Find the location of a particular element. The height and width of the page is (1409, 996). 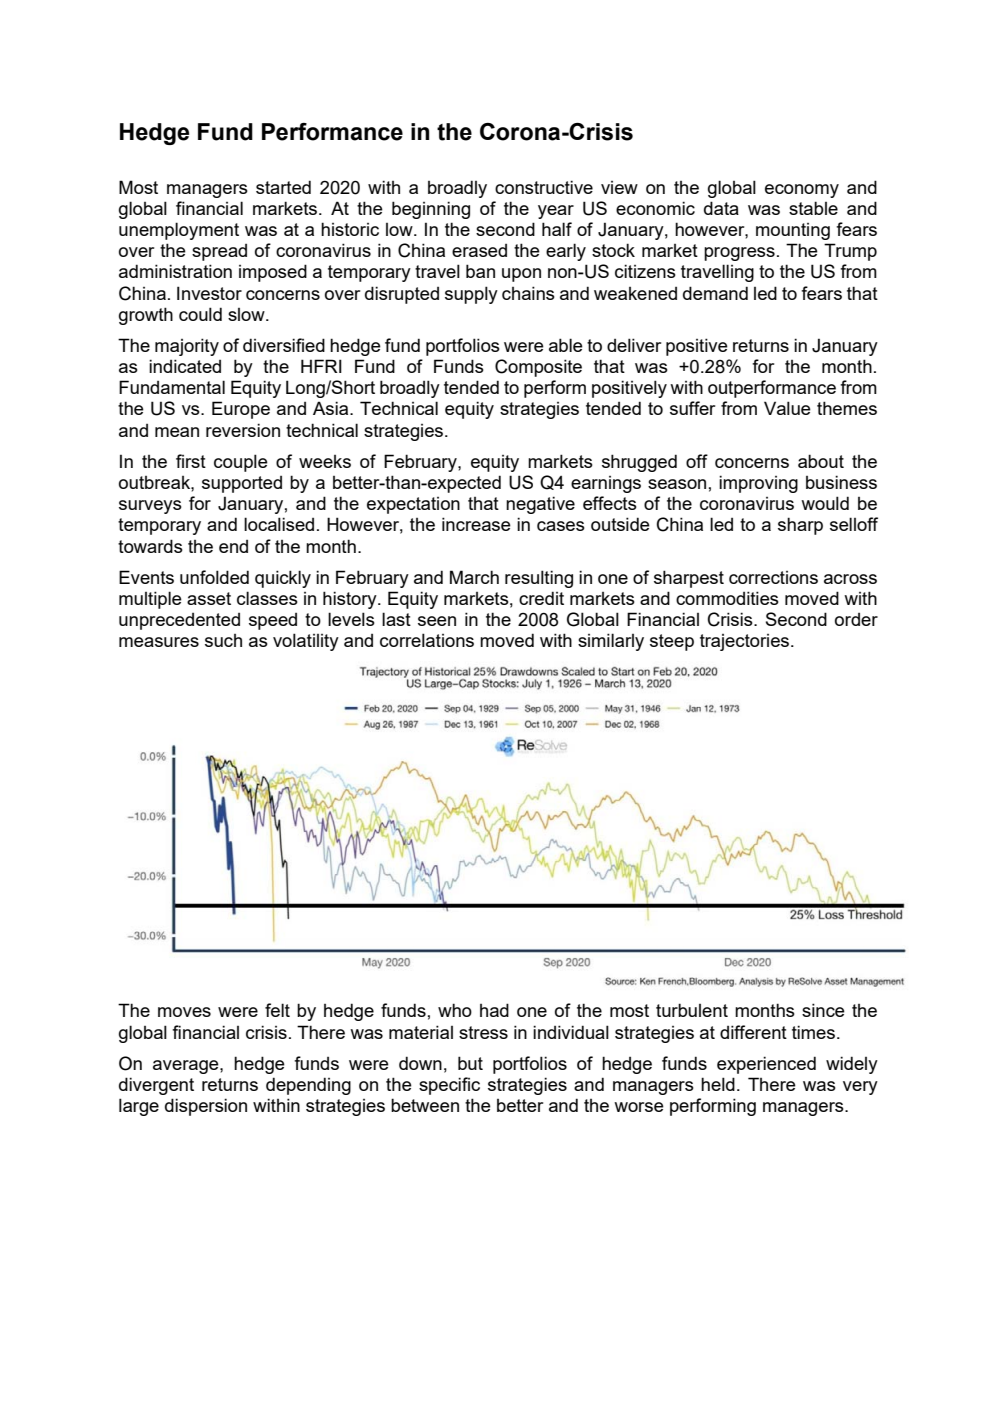

trajectories is located at coordinates (746, 642).
